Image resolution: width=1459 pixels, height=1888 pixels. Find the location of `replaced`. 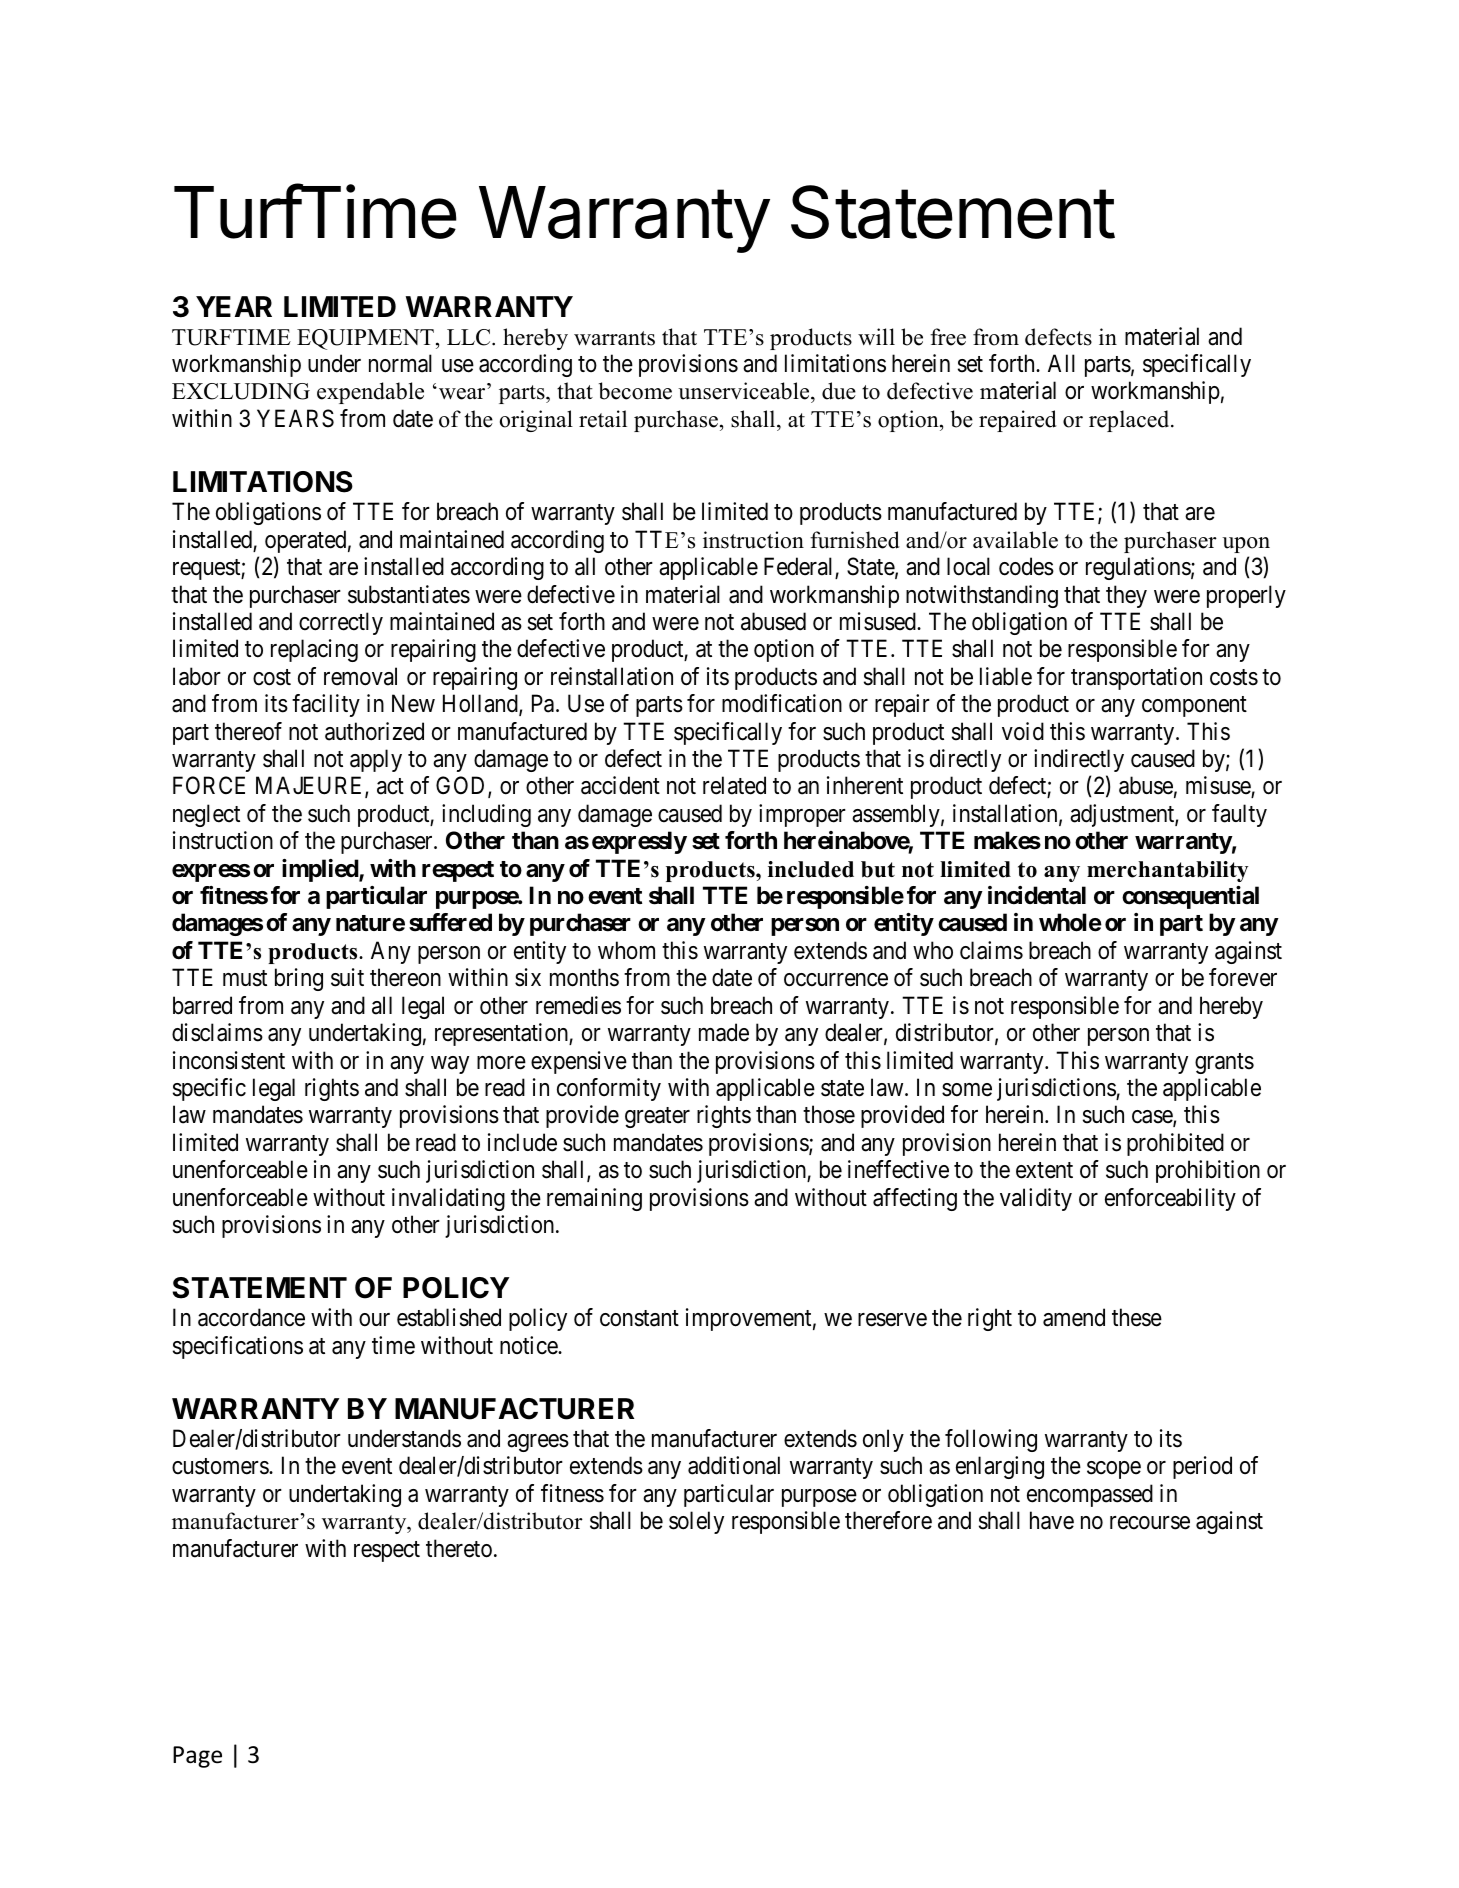

replaced is located at coordinates (1130, 421).
